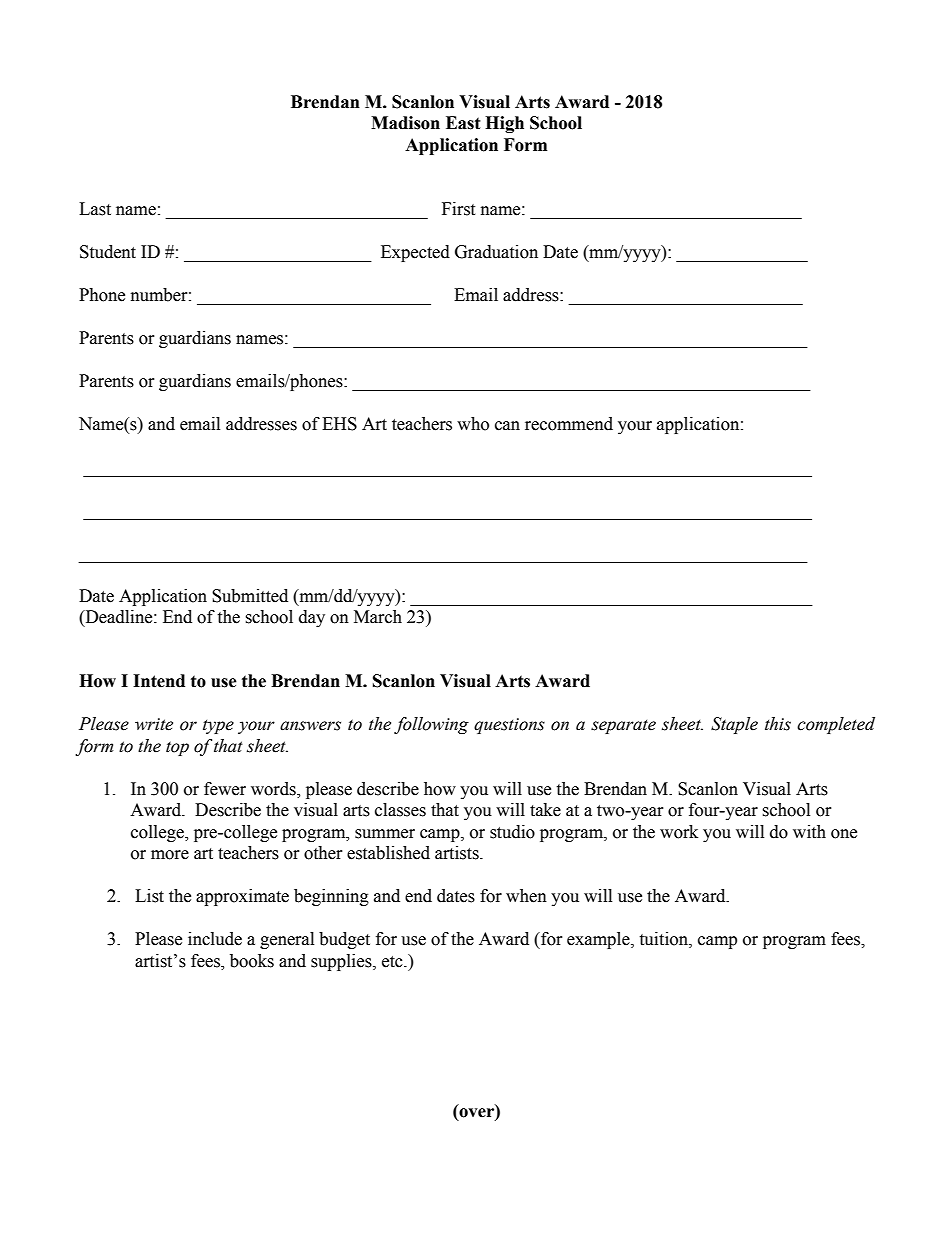 The image size is (952, 1233). I want to click on recommend, so click(569, 424).
